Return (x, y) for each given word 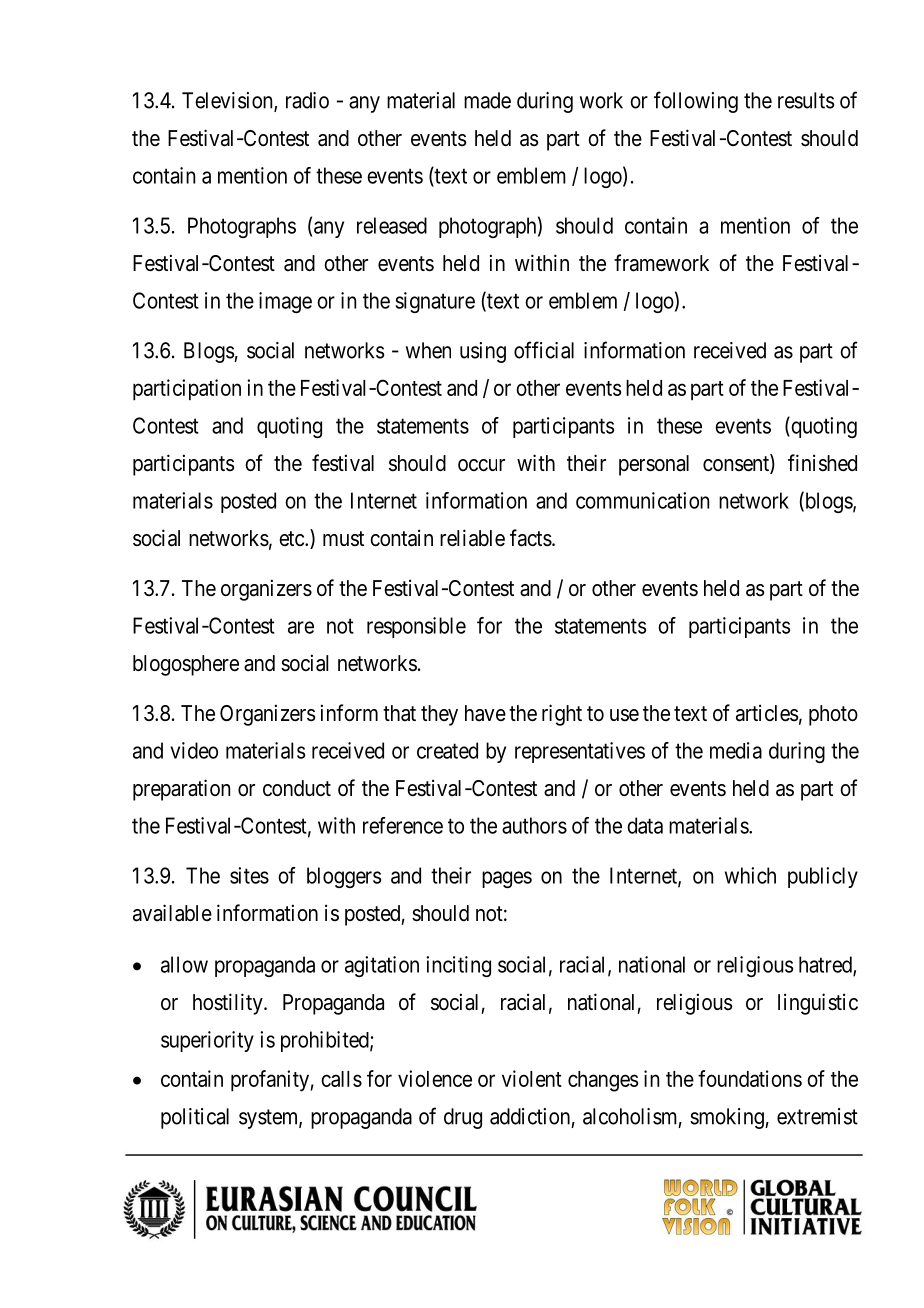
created (447, 750)
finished (822, 463)
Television (228, 101)
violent (532, 1078)
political (195, 1118)
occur (481, 465)
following (696, 102)
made (487, 100)
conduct (297, 788)
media (736, 750)
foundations (750, 1078)
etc (292, 539)
